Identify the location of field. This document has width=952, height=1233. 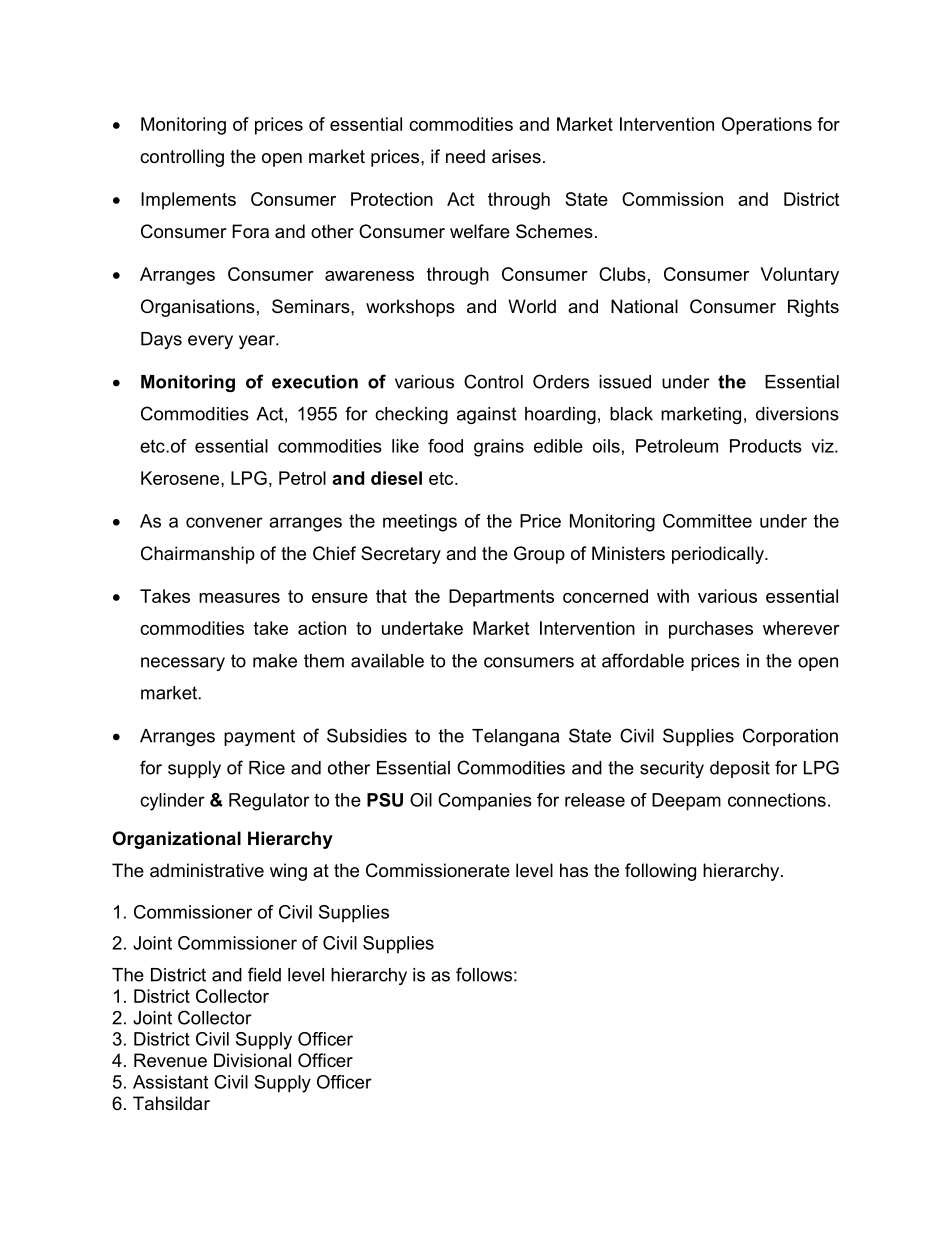
(264, 974).
